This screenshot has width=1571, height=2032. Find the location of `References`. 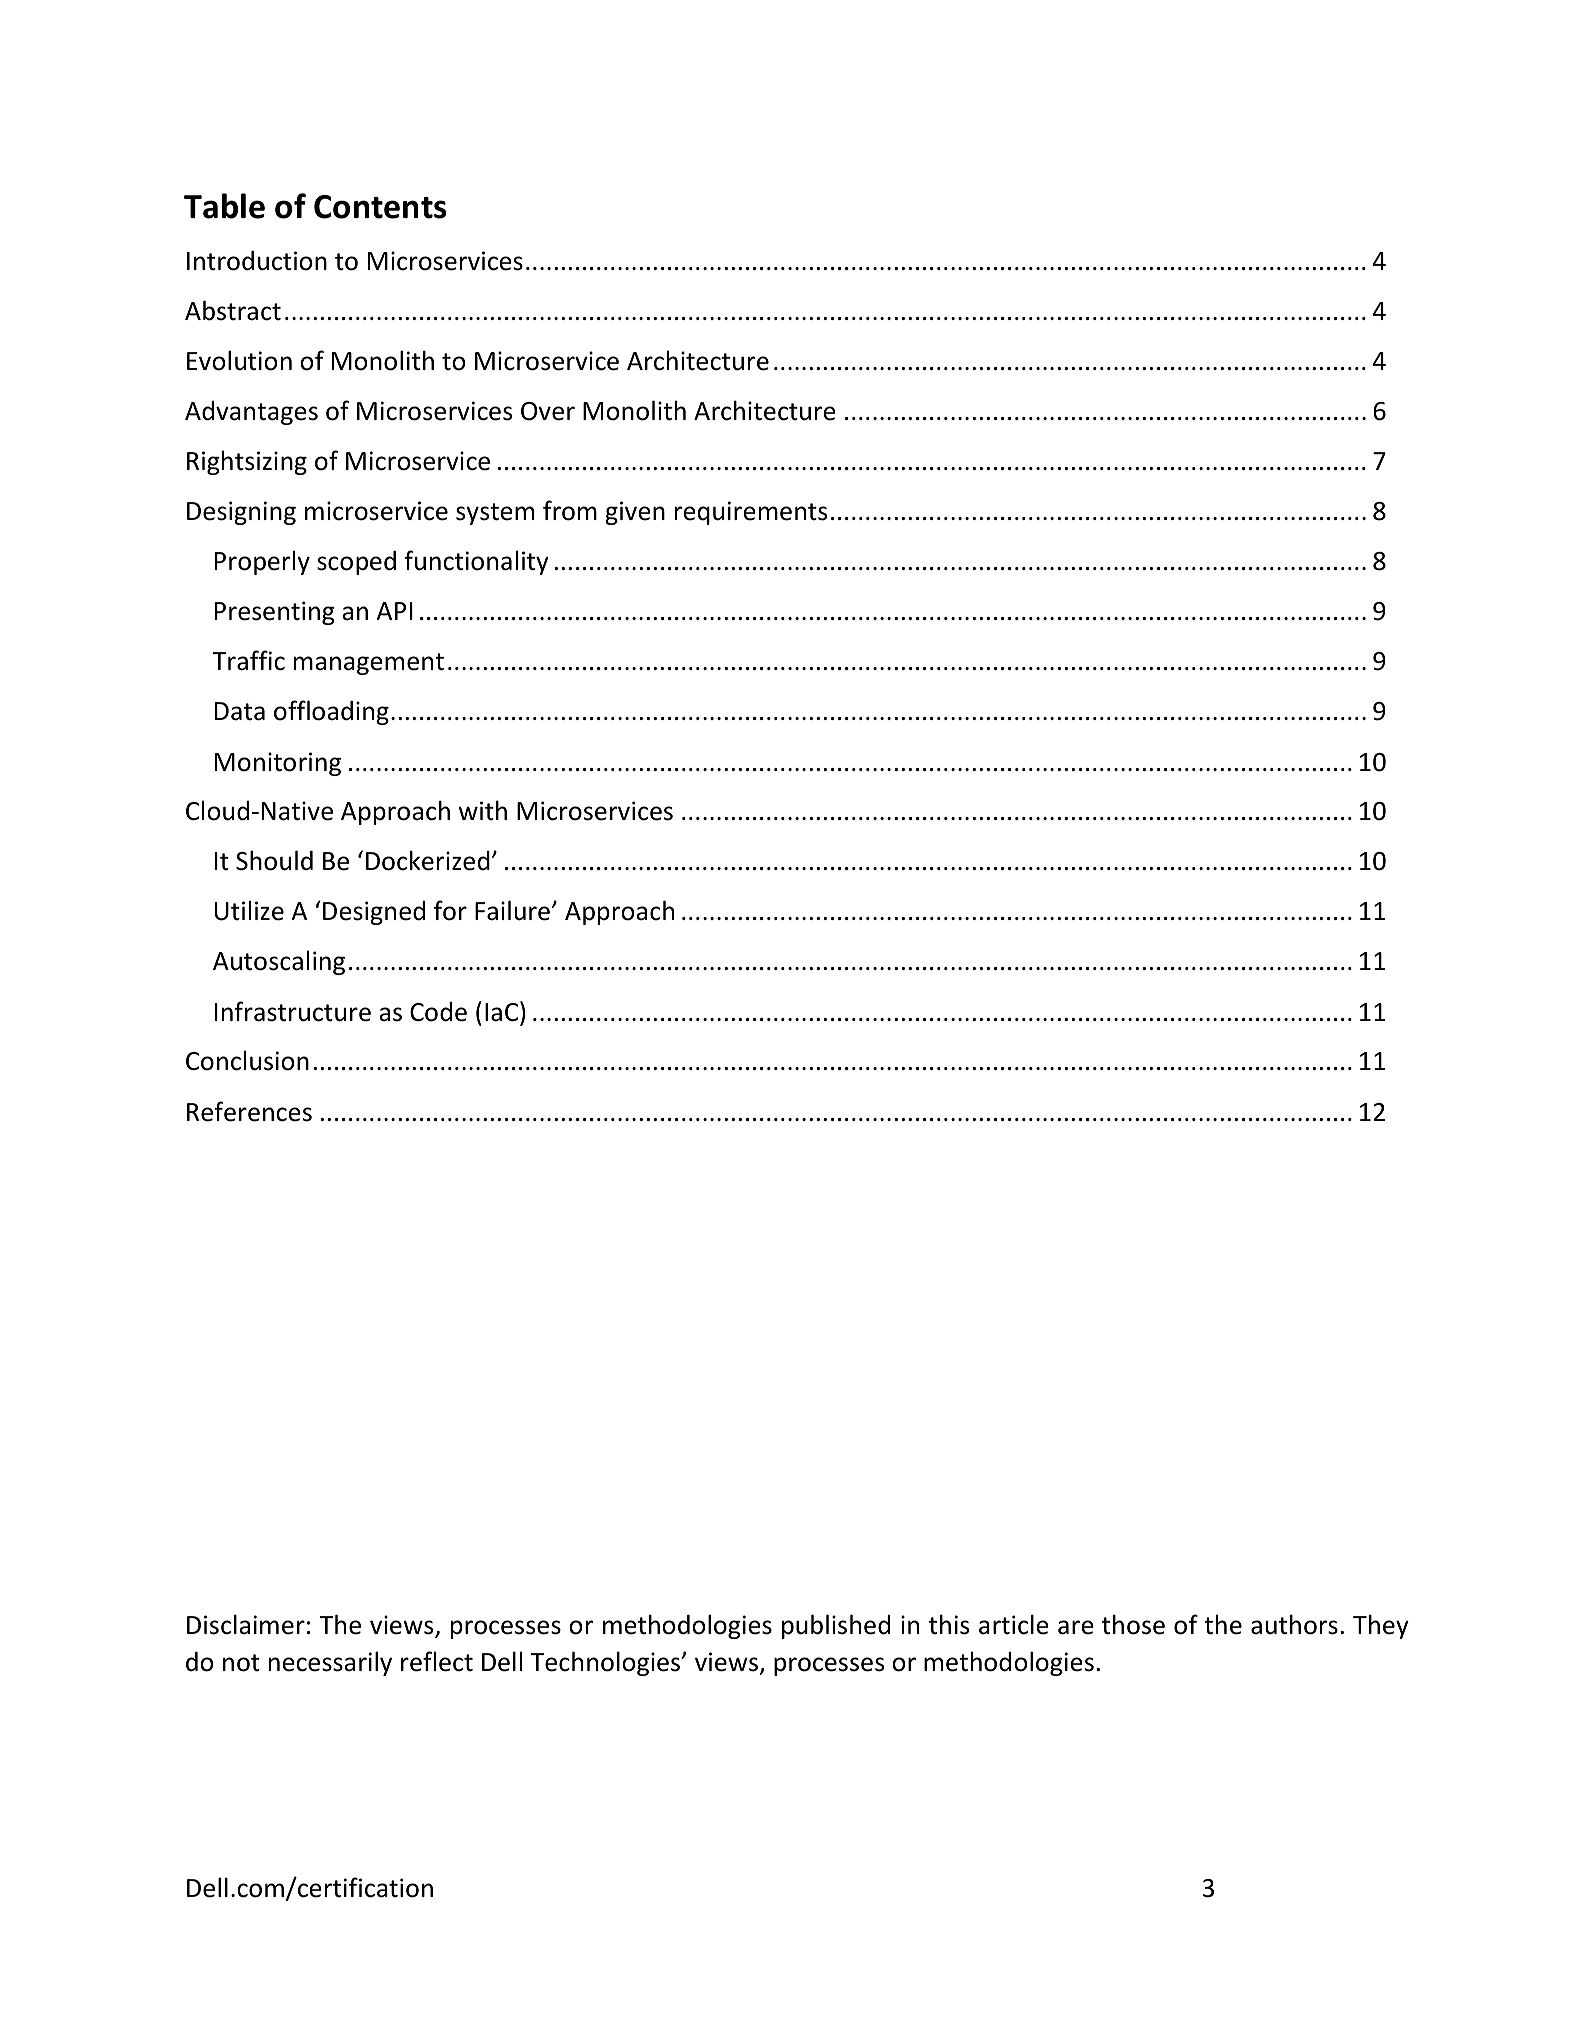

References is located at coordinates (249, 1111).
